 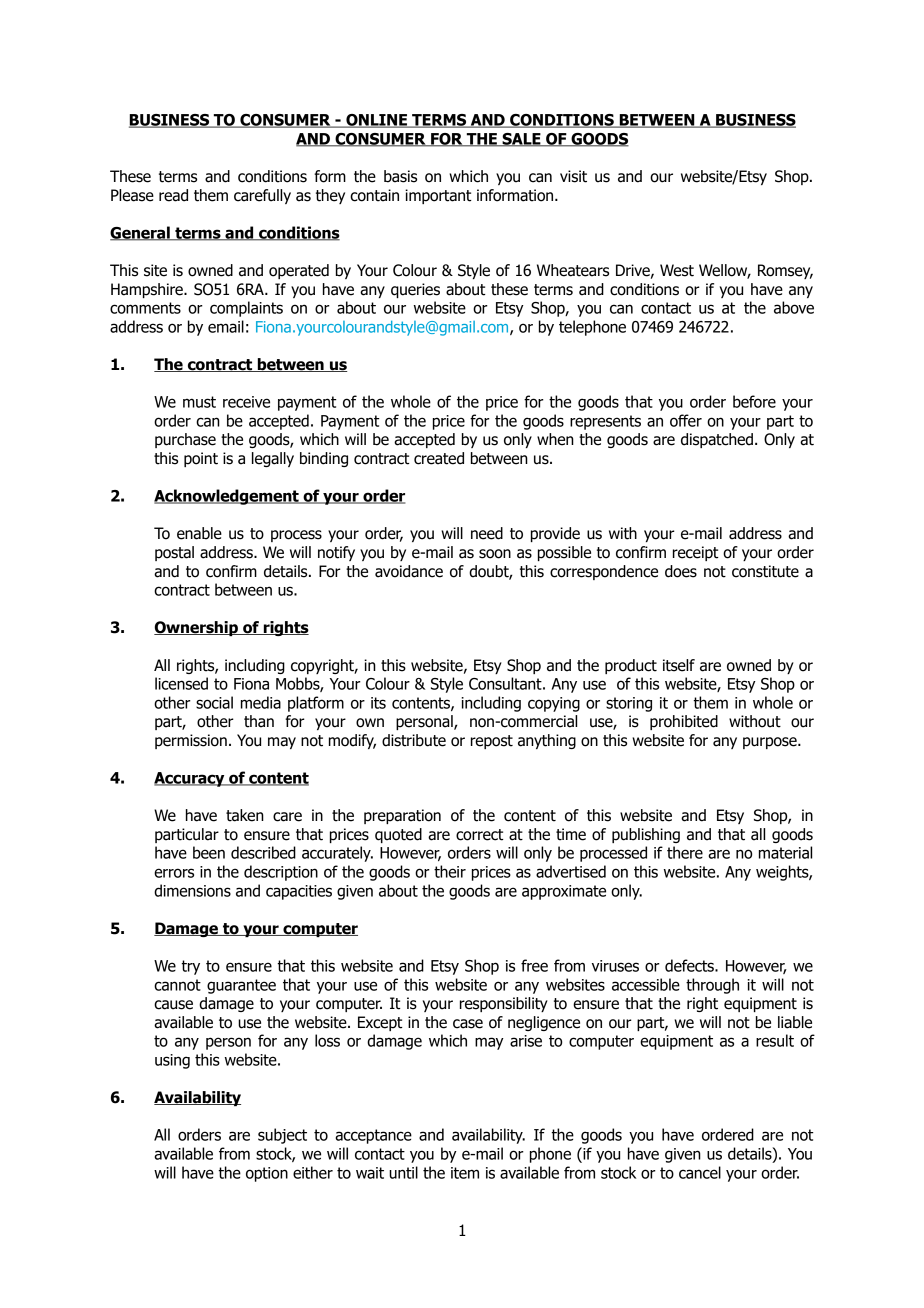 What do you see at coordinates (521, 140) in the document?
I see `SALE` at bounding box center [521, 140].
